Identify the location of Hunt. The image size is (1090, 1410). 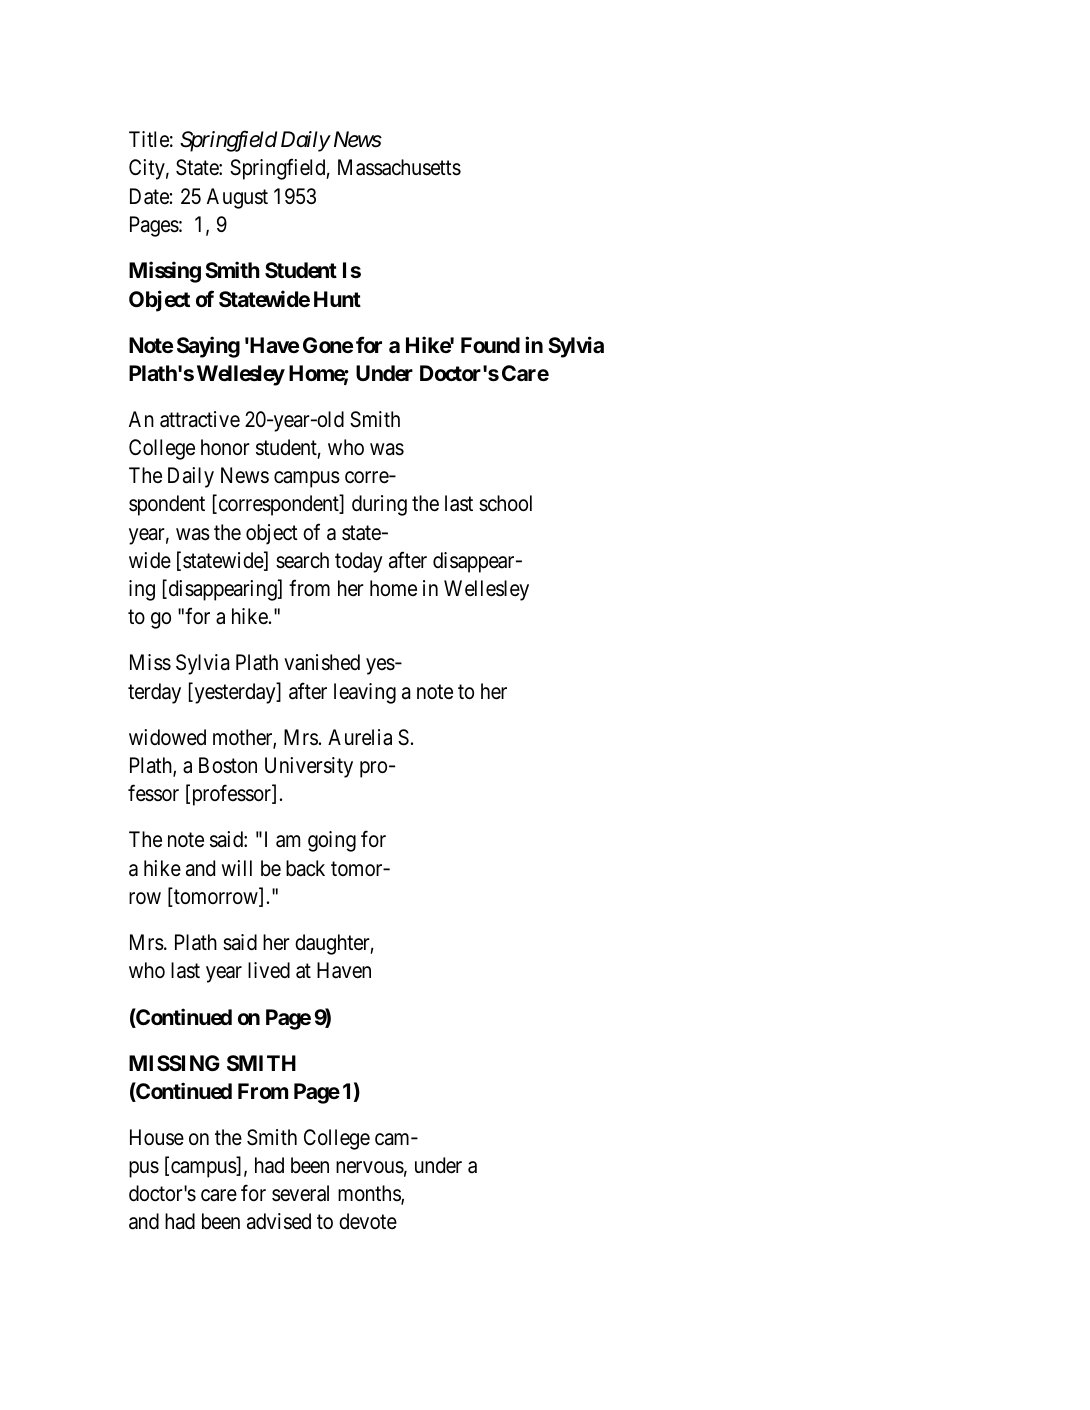
(337, 299).
